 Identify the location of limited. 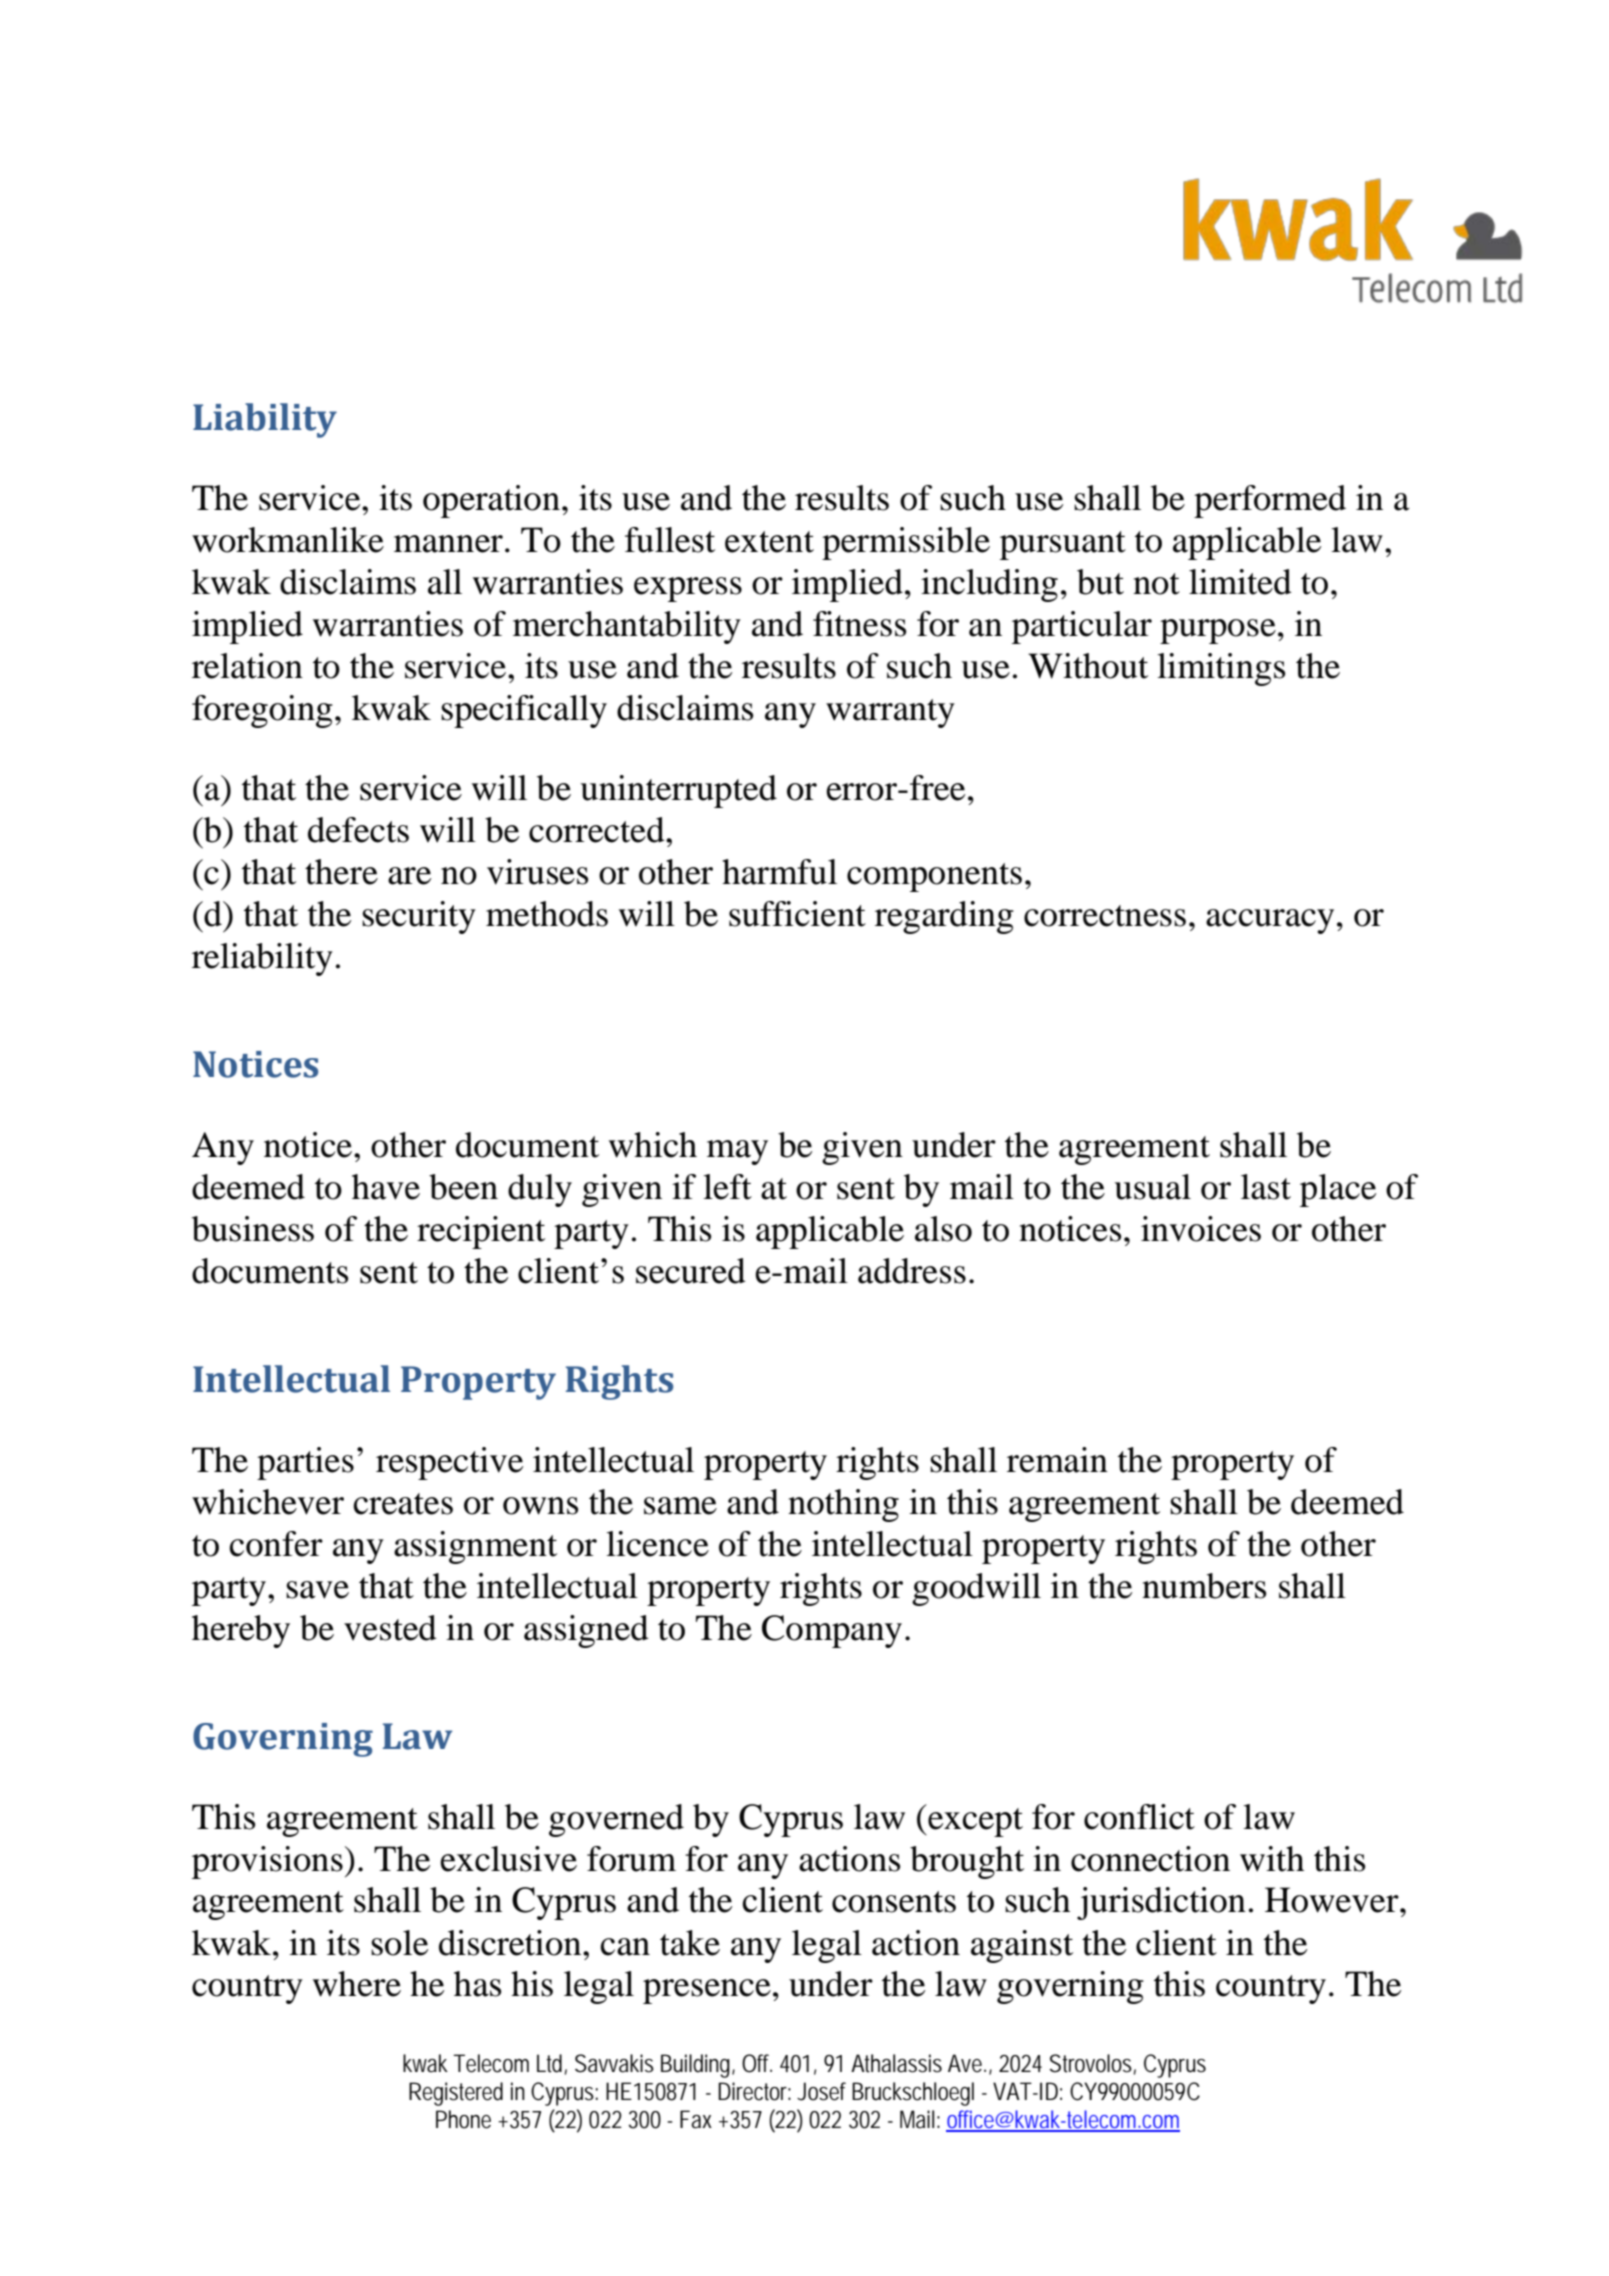
(1240, 582).
